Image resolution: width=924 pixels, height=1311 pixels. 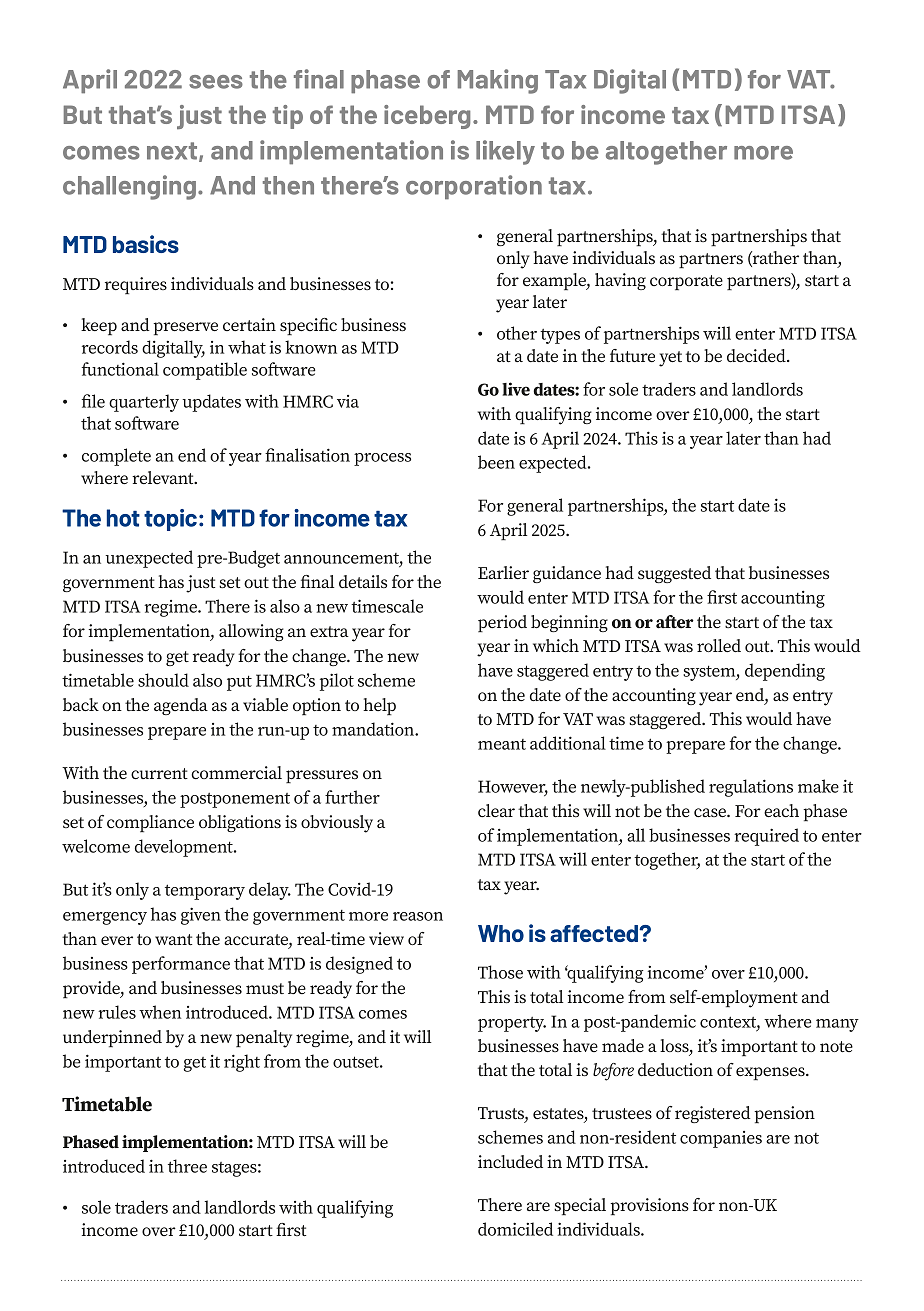 What do you see at coordinates (418, 916) in the document?
I see `reason` at bounding box center [418, 916].
